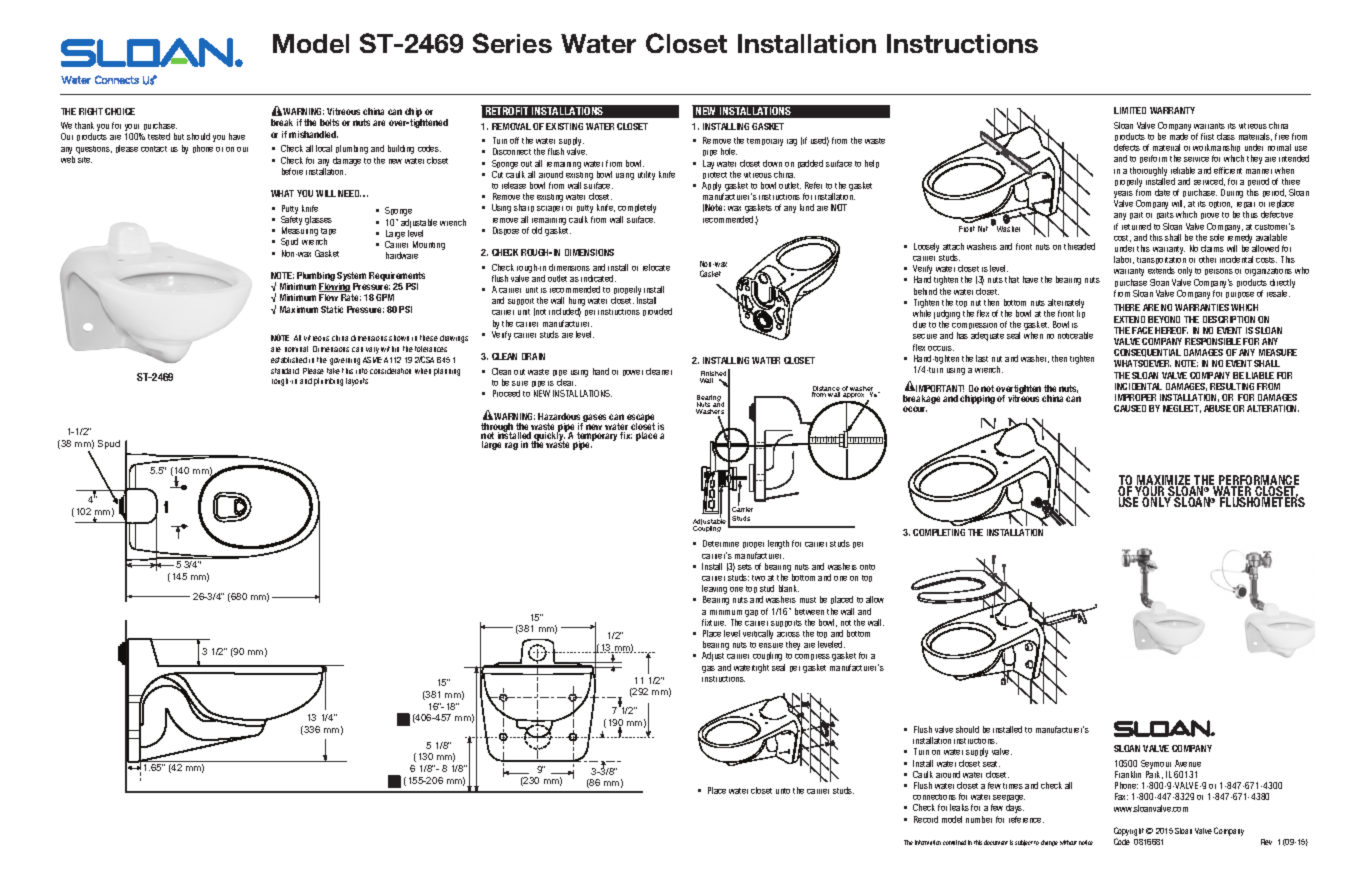 The height and width of the page is (887, 1372). What do you see at coordinates (1164, 319) in the page?
I see `BEYOND` at bounding box center [1164, 319].
